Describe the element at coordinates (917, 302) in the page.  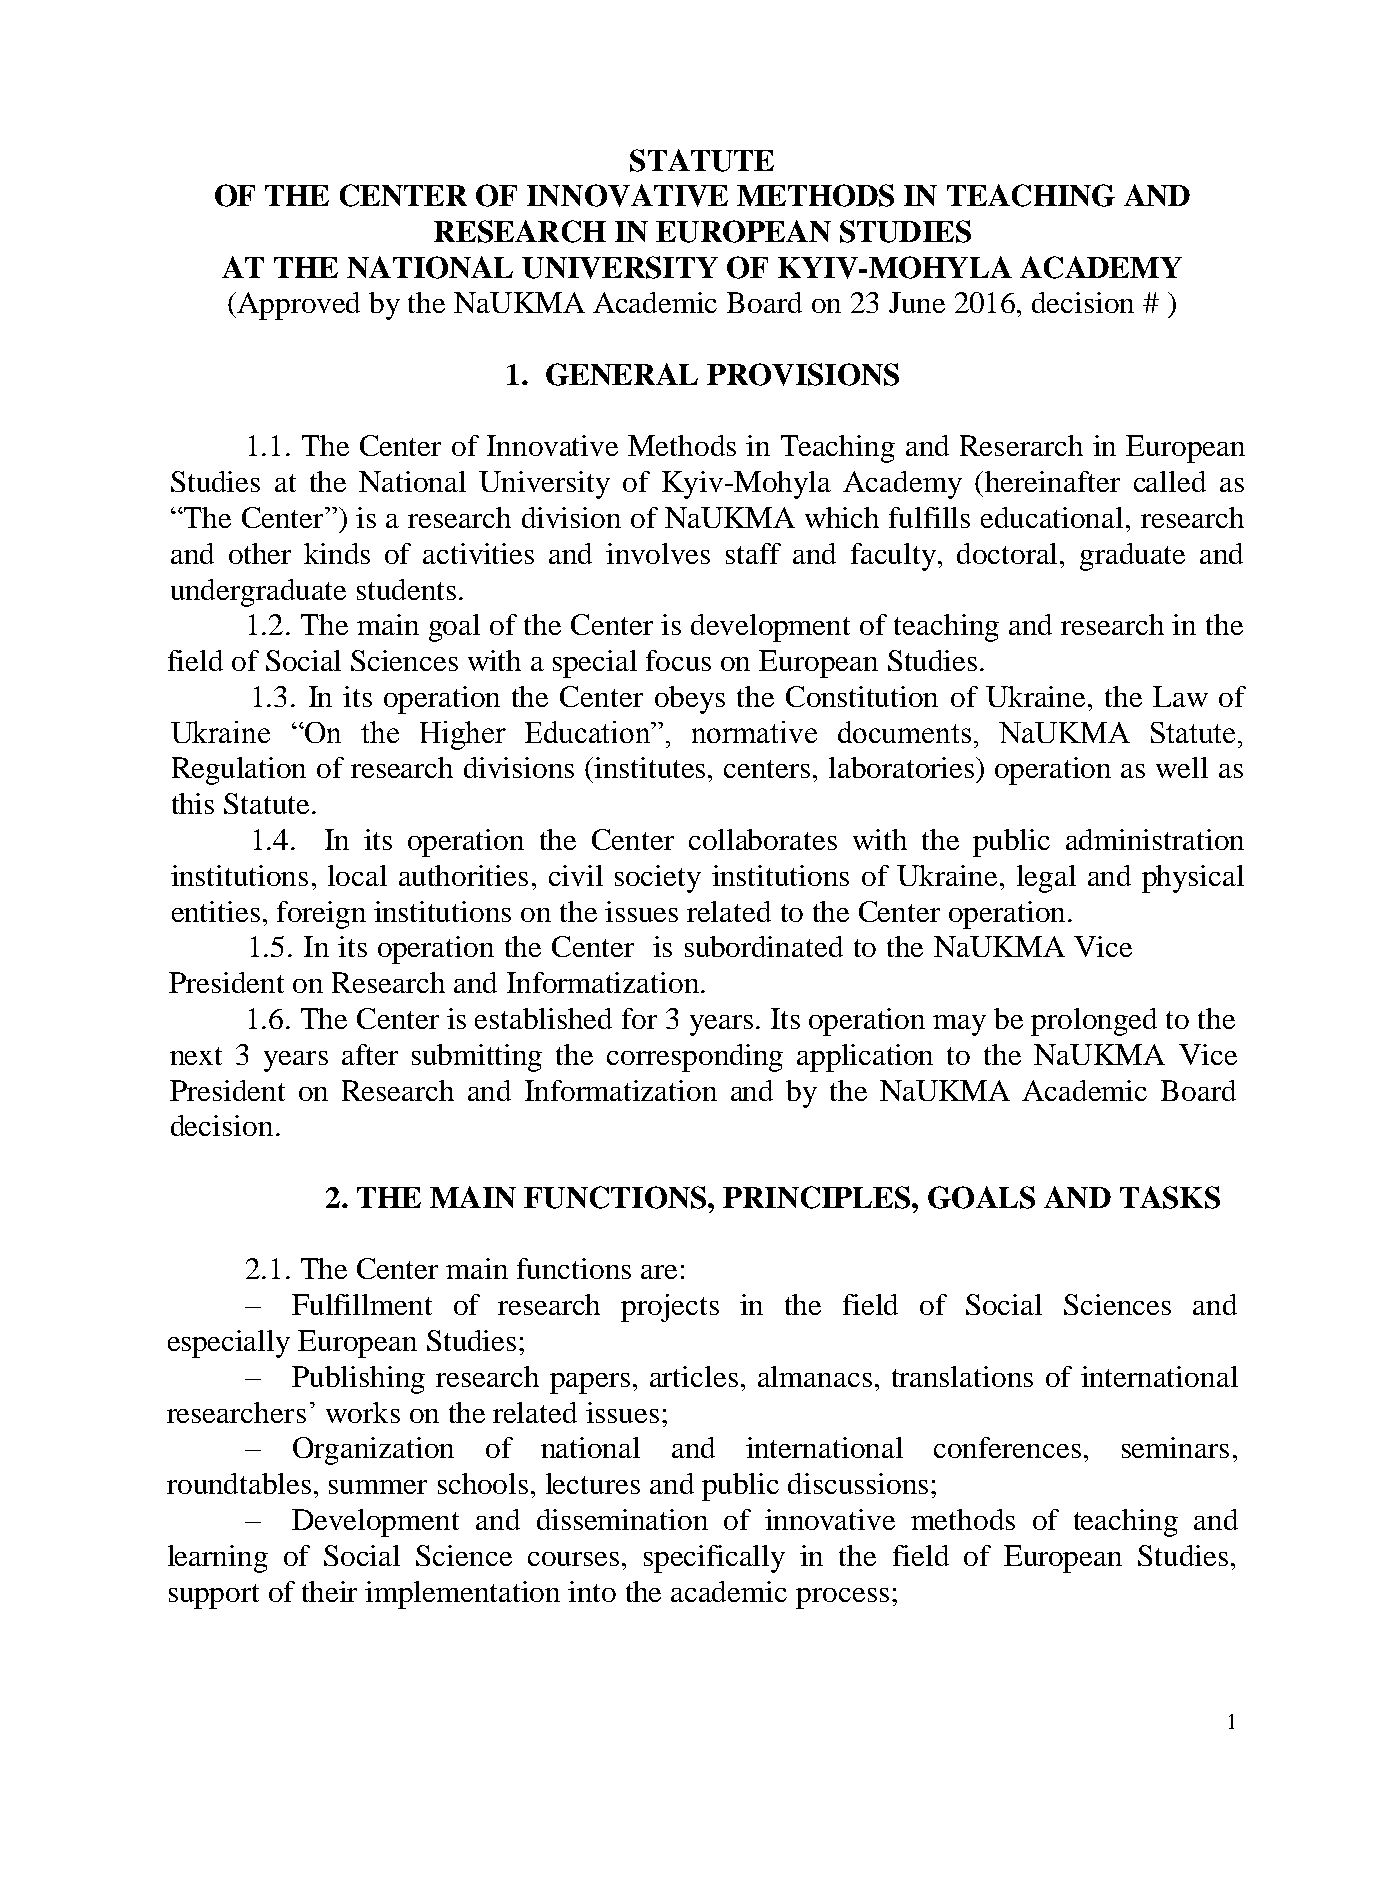
I see `June` at that location.
